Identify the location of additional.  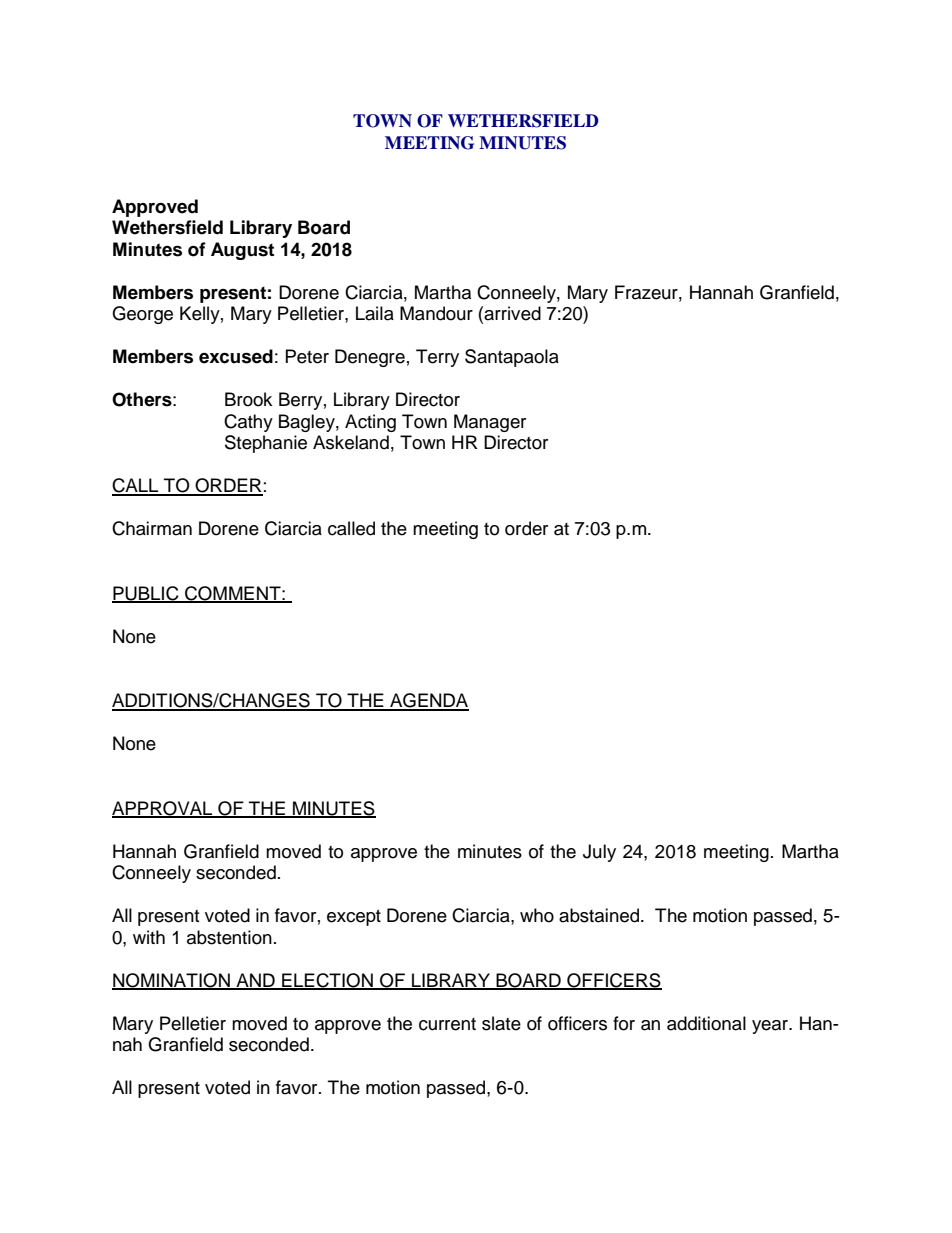
(706, 1023).
